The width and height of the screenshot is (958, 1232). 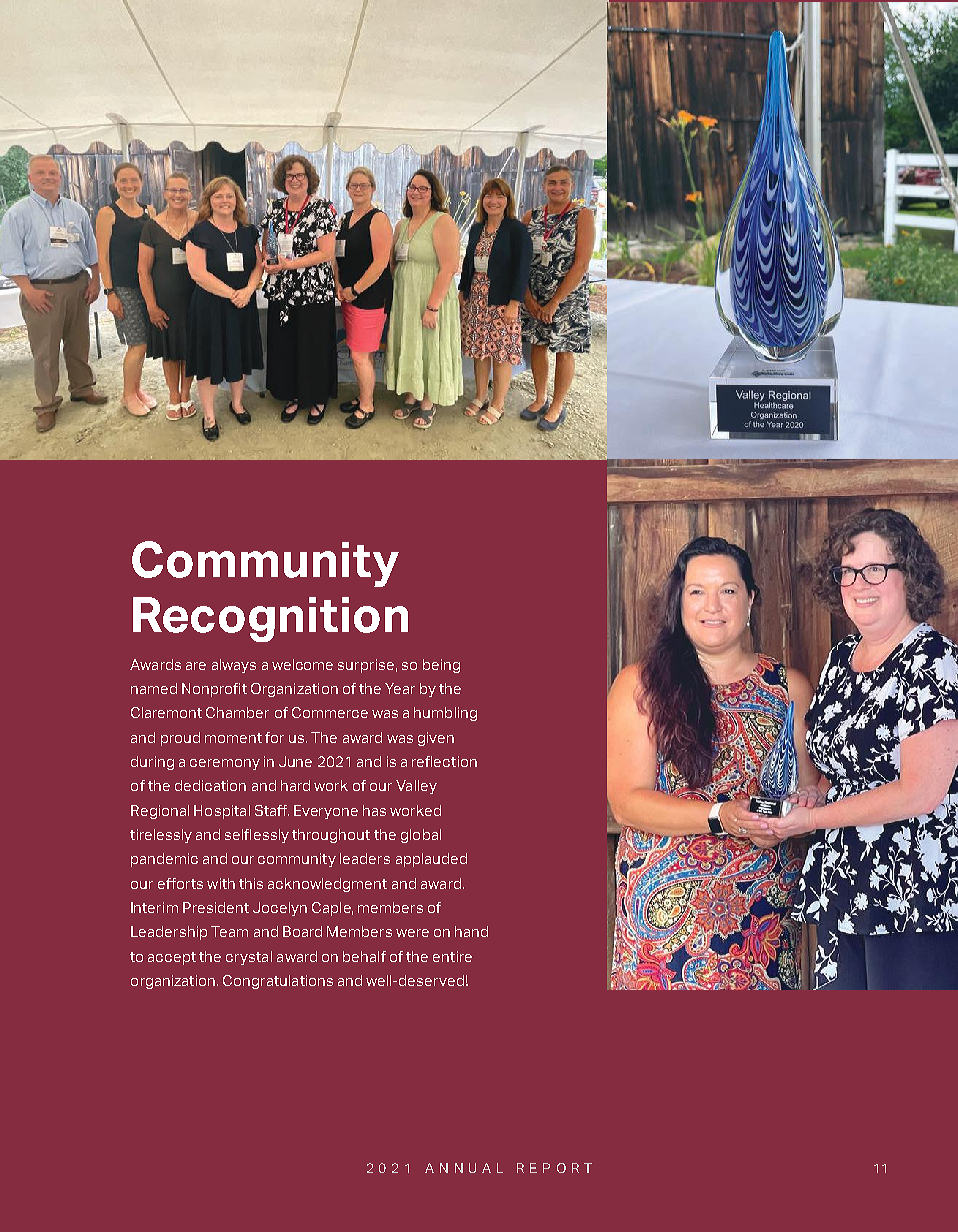 What do you see at coordinates (441, 666) in the screenshot?
I see `being` at bounding box center [441, 666].
